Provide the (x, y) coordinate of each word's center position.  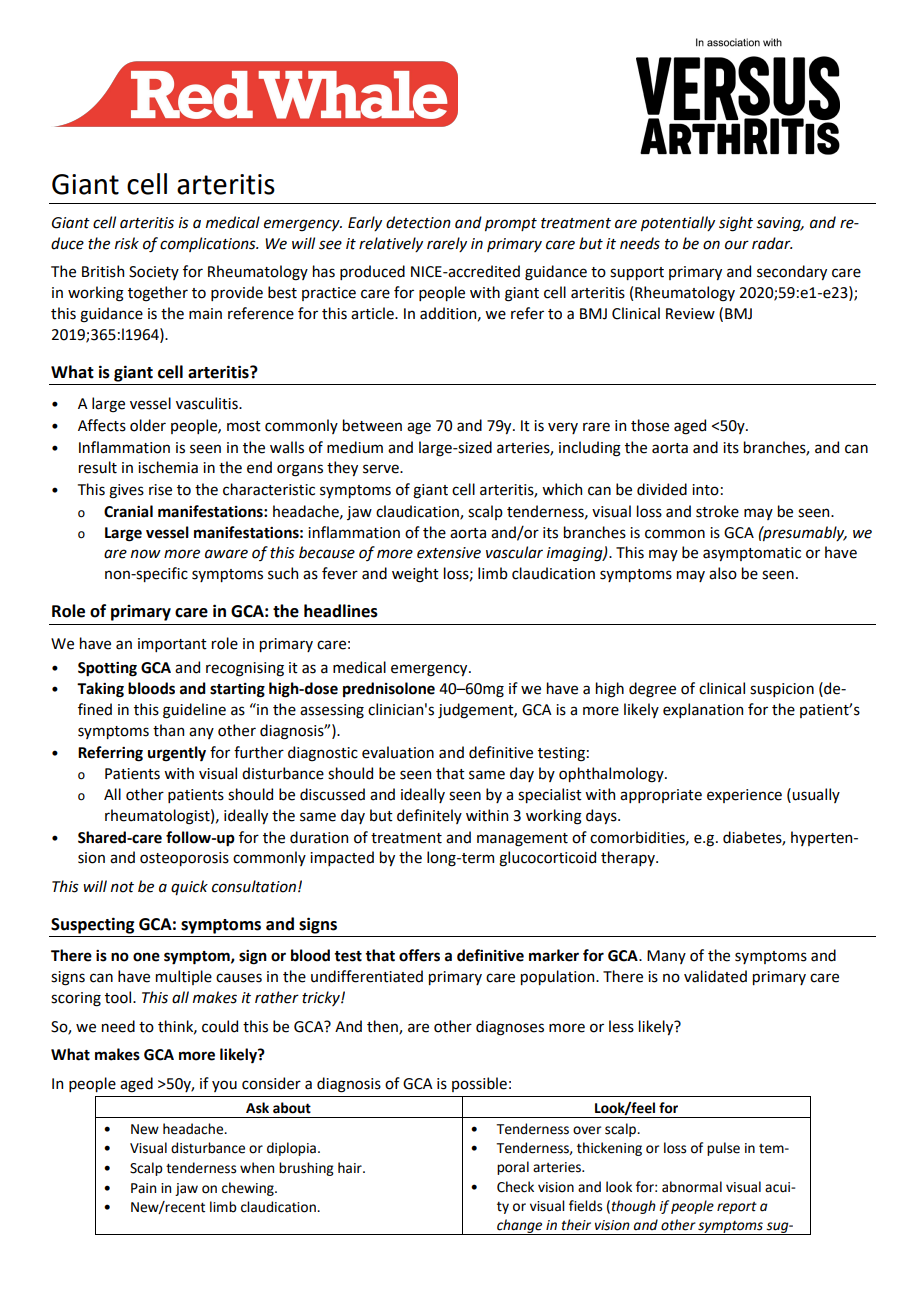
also (723, 573)
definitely (429, 816)
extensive (449, 553)
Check (515, 1187)
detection (418, 222)
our (737, 245)
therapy (629, 858)
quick (189, 887)
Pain (143, 1188)
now (146, 554)
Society (154, 273)
